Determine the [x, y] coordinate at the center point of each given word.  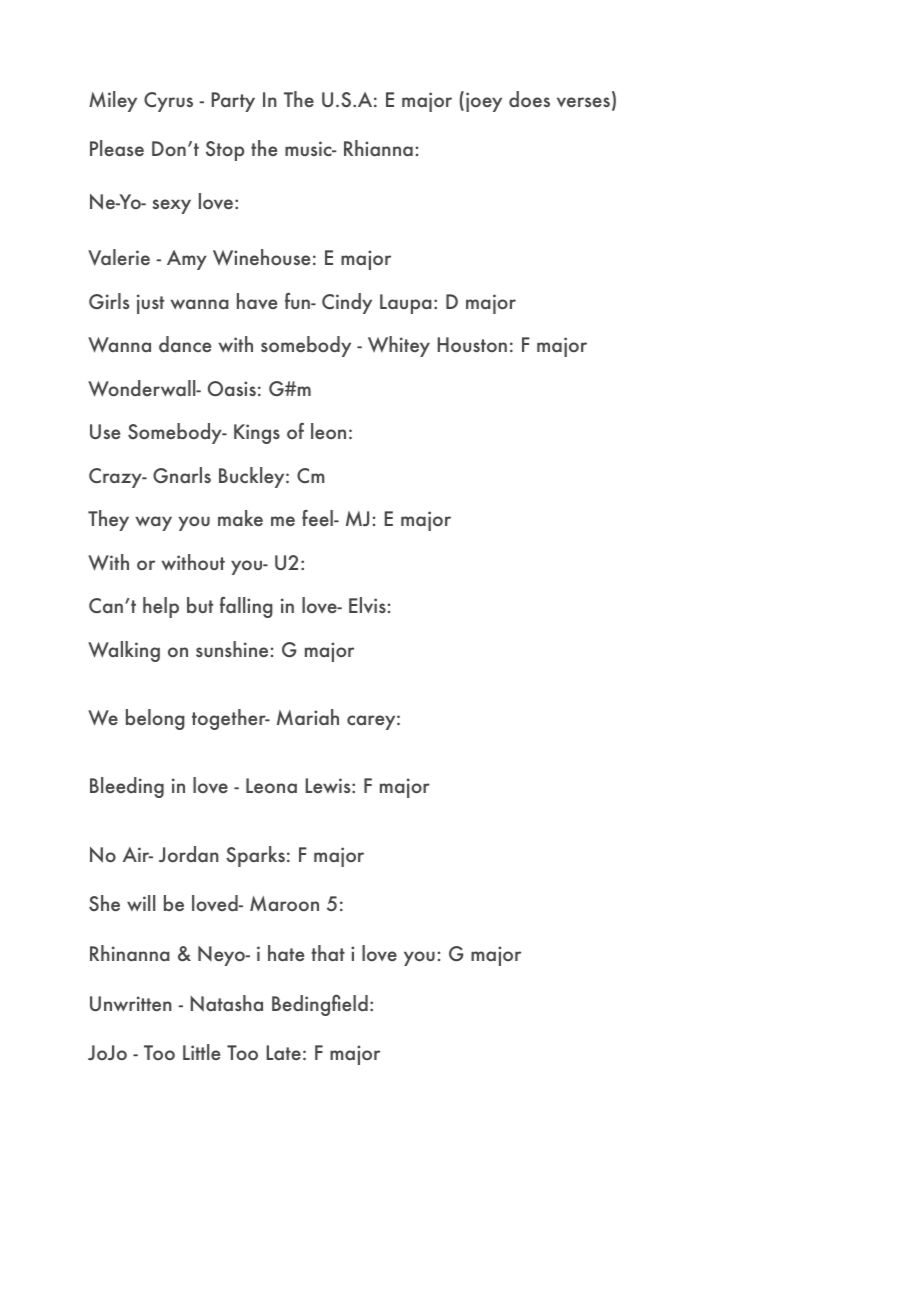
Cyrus [168, 102]
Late [284, 1052]
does [529, 99]
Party [233, 102]
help [161, 607]
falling [246, 607]
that [328, 953]
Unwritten [131, 1003]
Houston [472, 344]
